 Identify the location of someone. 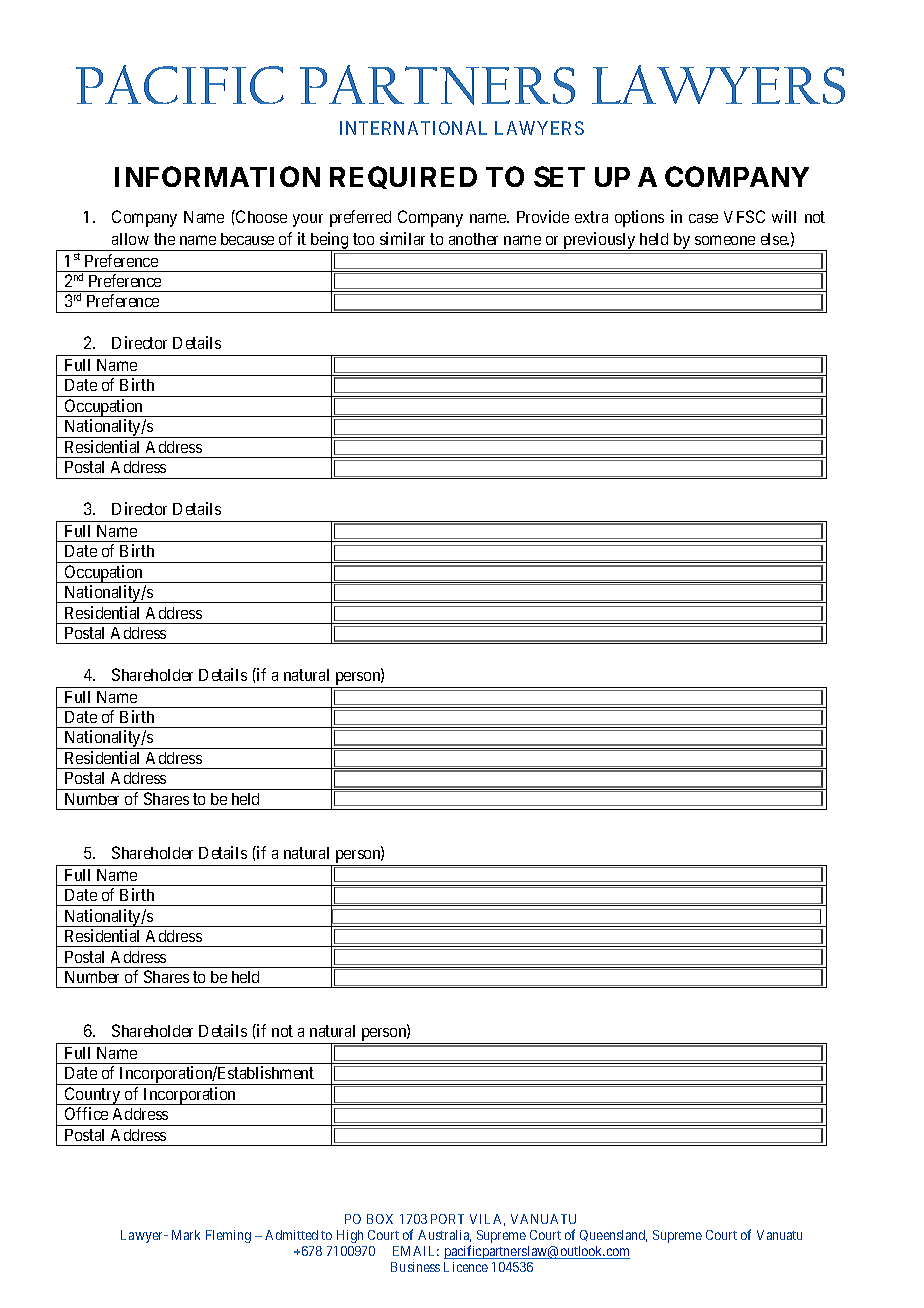
(725, 240).
